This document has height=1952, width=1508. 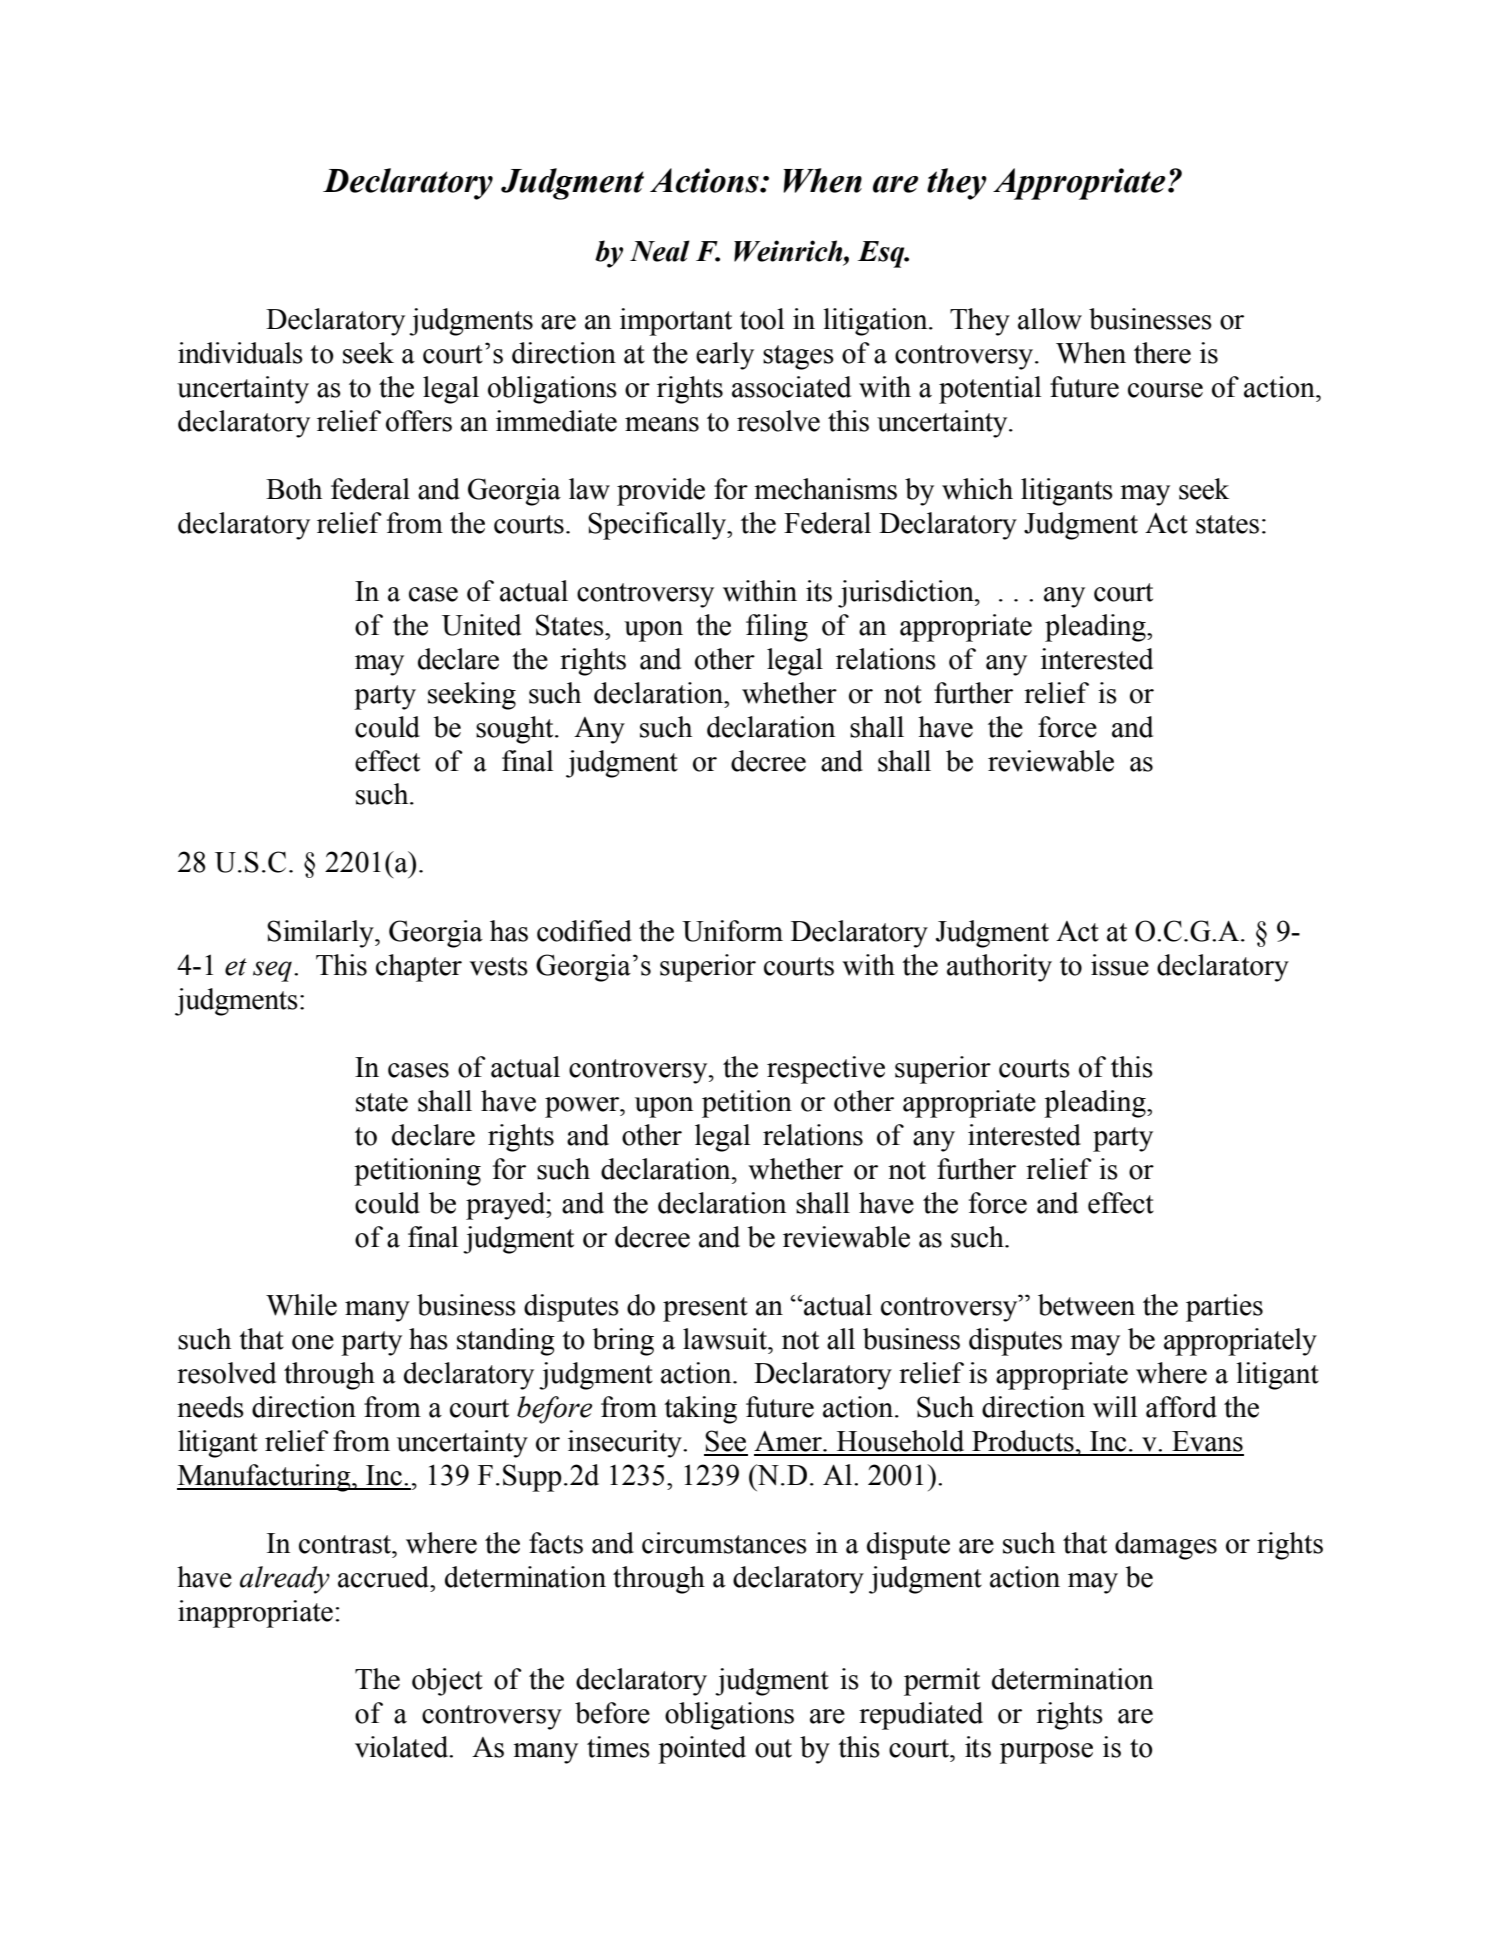 What do you see at coordinates (272, 971) in the document?
I see `seq` at bounding box center [272, 971].
